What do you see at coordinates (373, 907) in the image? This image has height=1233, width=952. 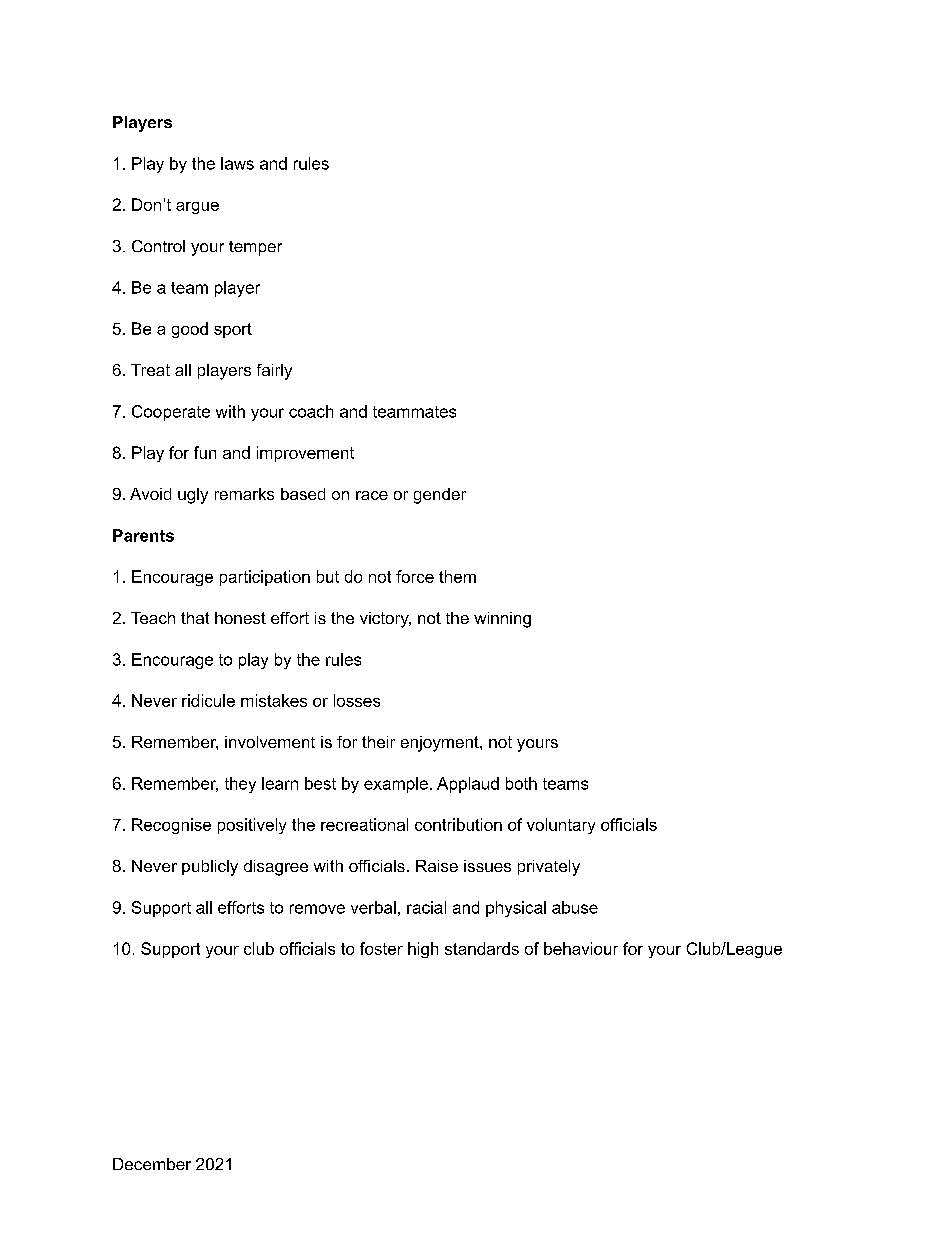 I see `verbal` at bounding box center [373, 907].
